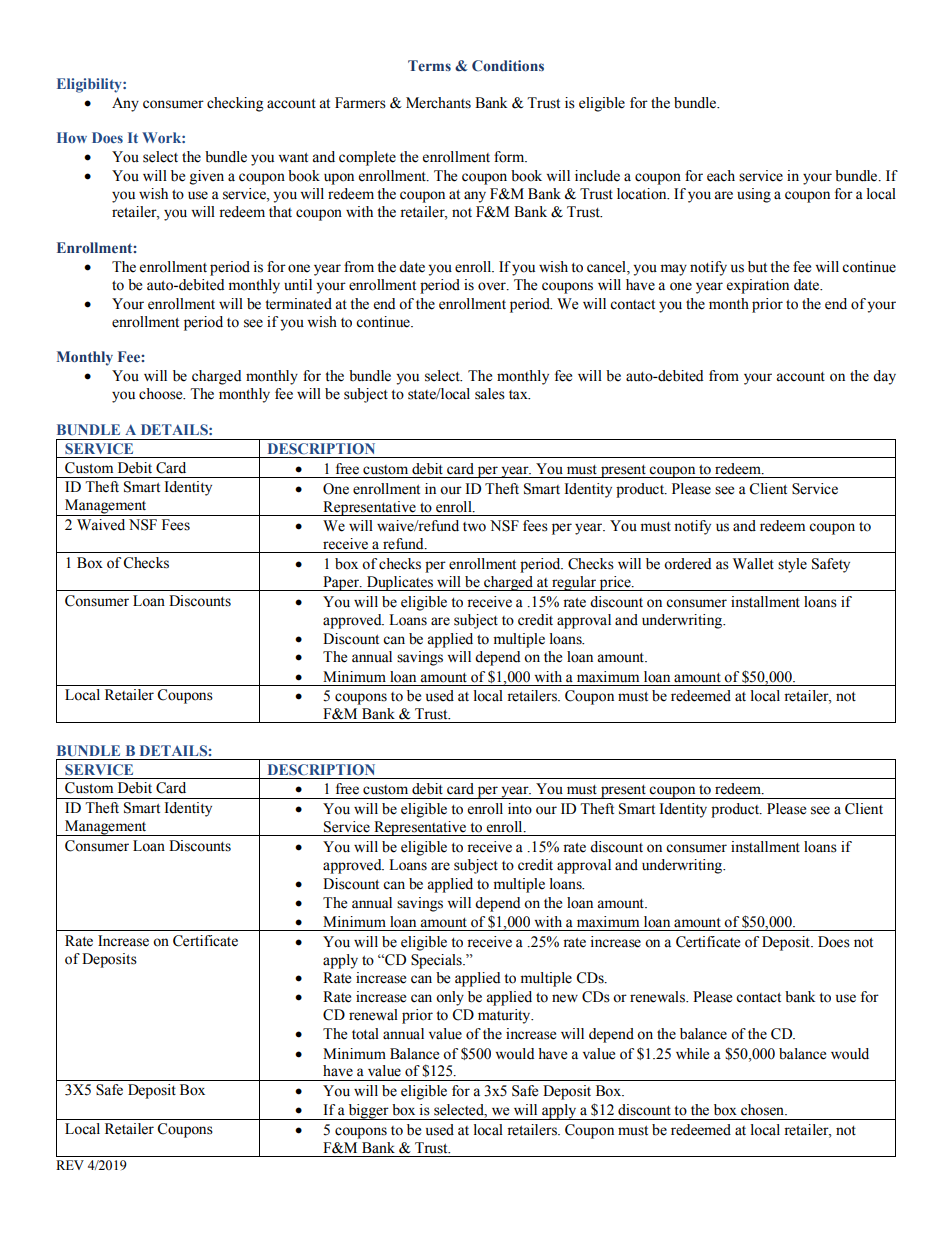 This image has width=952, height=1233. Describe the element at coordinates (721, 176) in the image. I see `each` at that location.
